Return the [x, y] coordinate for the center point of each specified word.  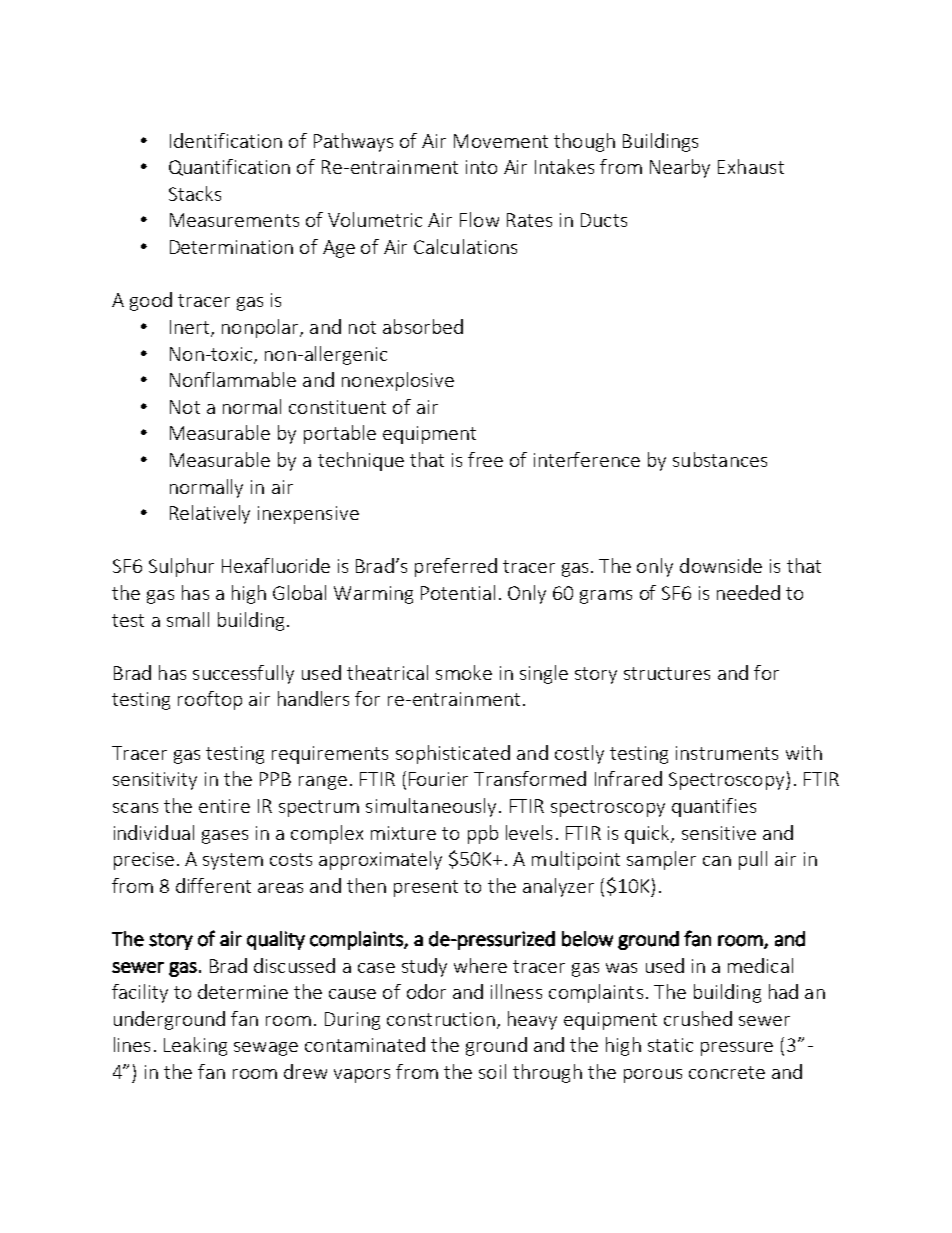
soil [492, 1071]
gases [225, 837]
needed [748, 592]
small [188, 619]
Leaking [195, 1046]
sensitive [719, 833]
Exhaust [751, 166]
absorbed [423, 326]
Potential [458, 592]
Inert [191, 328]
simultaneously [431, 807]
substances [720, 459]
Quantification [229, 167]
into [481, 167]
